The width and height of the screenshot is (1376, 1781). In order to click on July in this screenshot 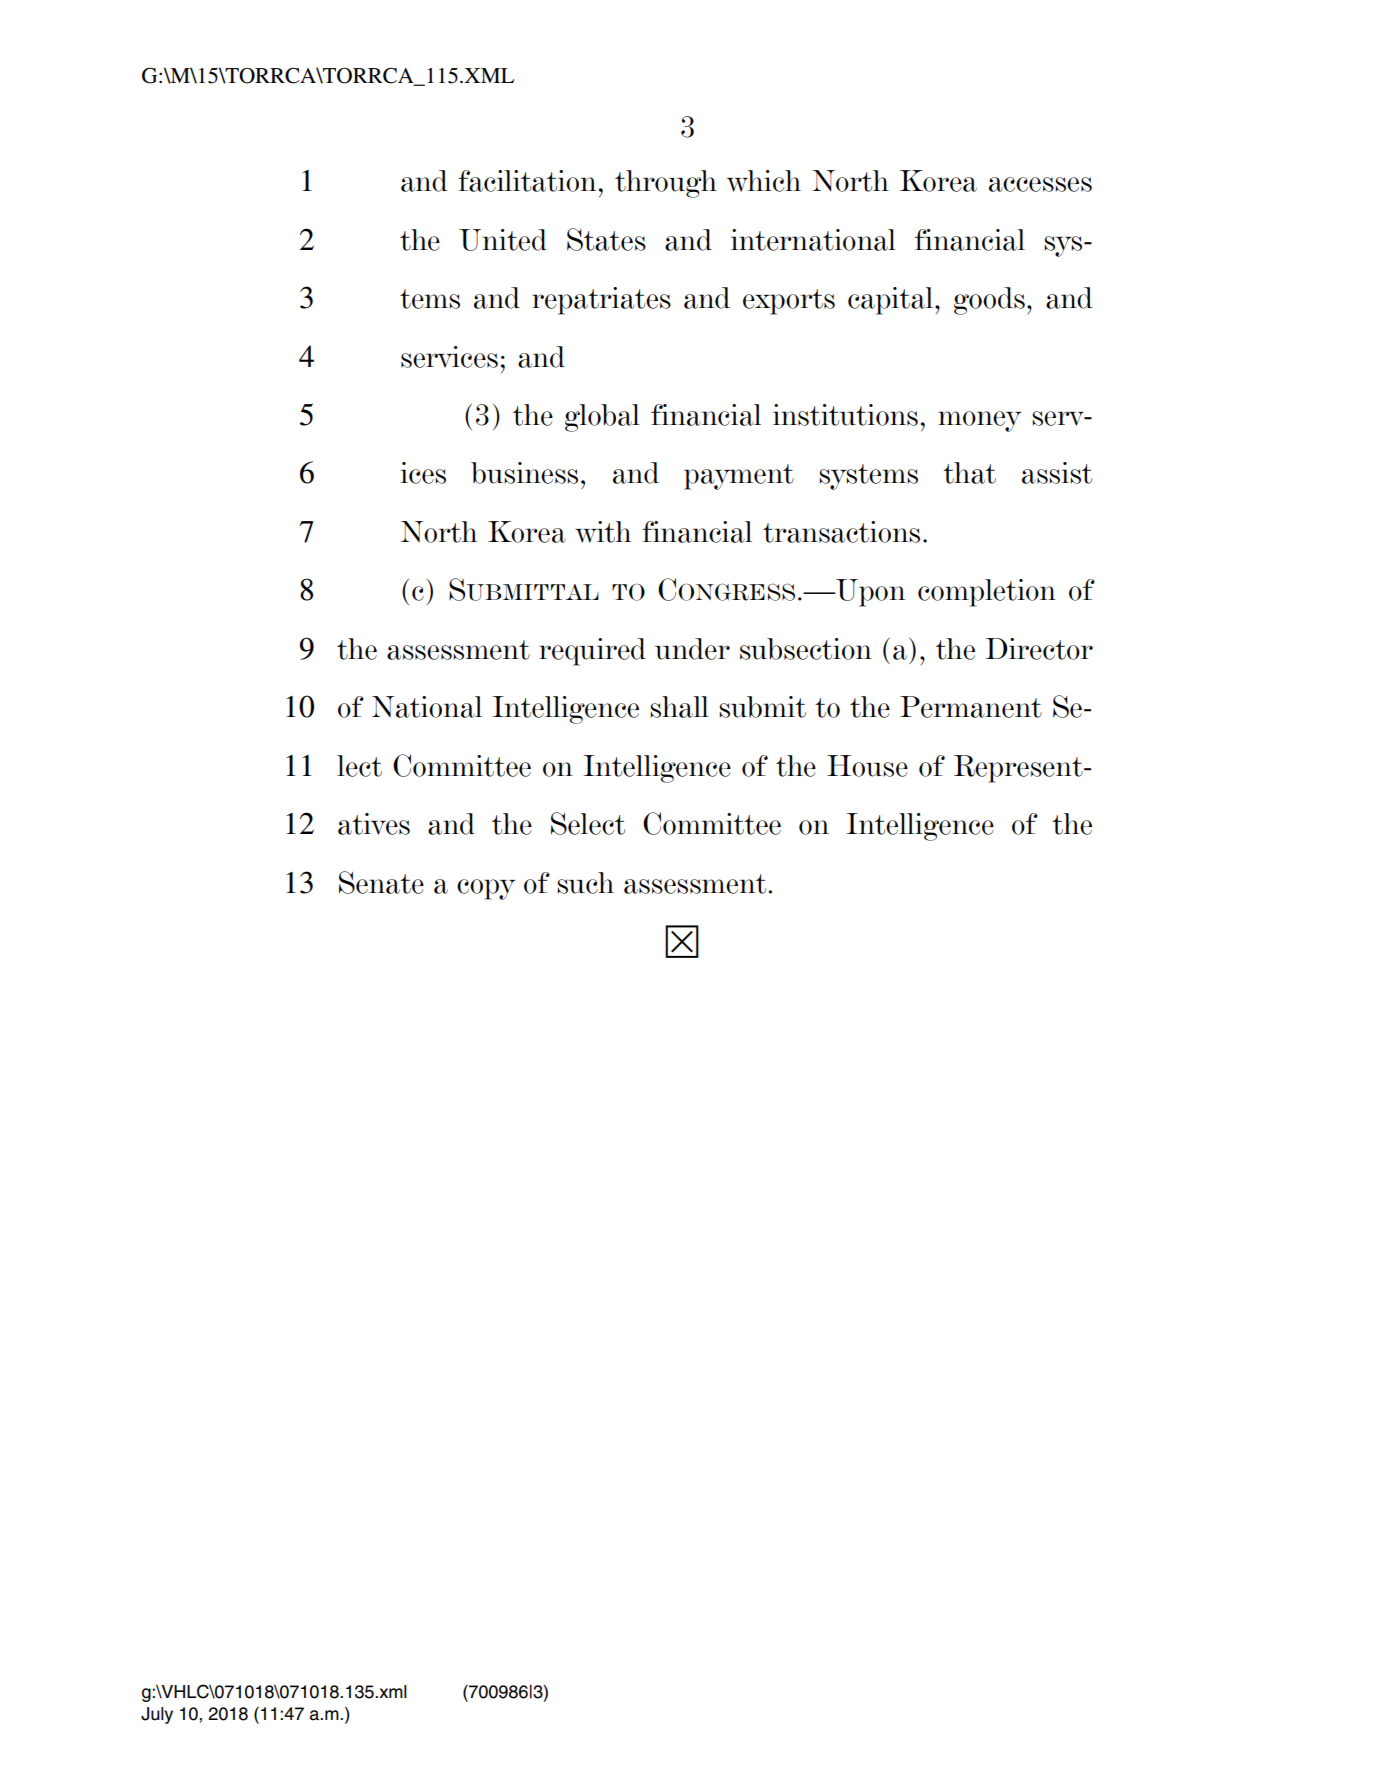, I will do `click(157, 1715)`.
